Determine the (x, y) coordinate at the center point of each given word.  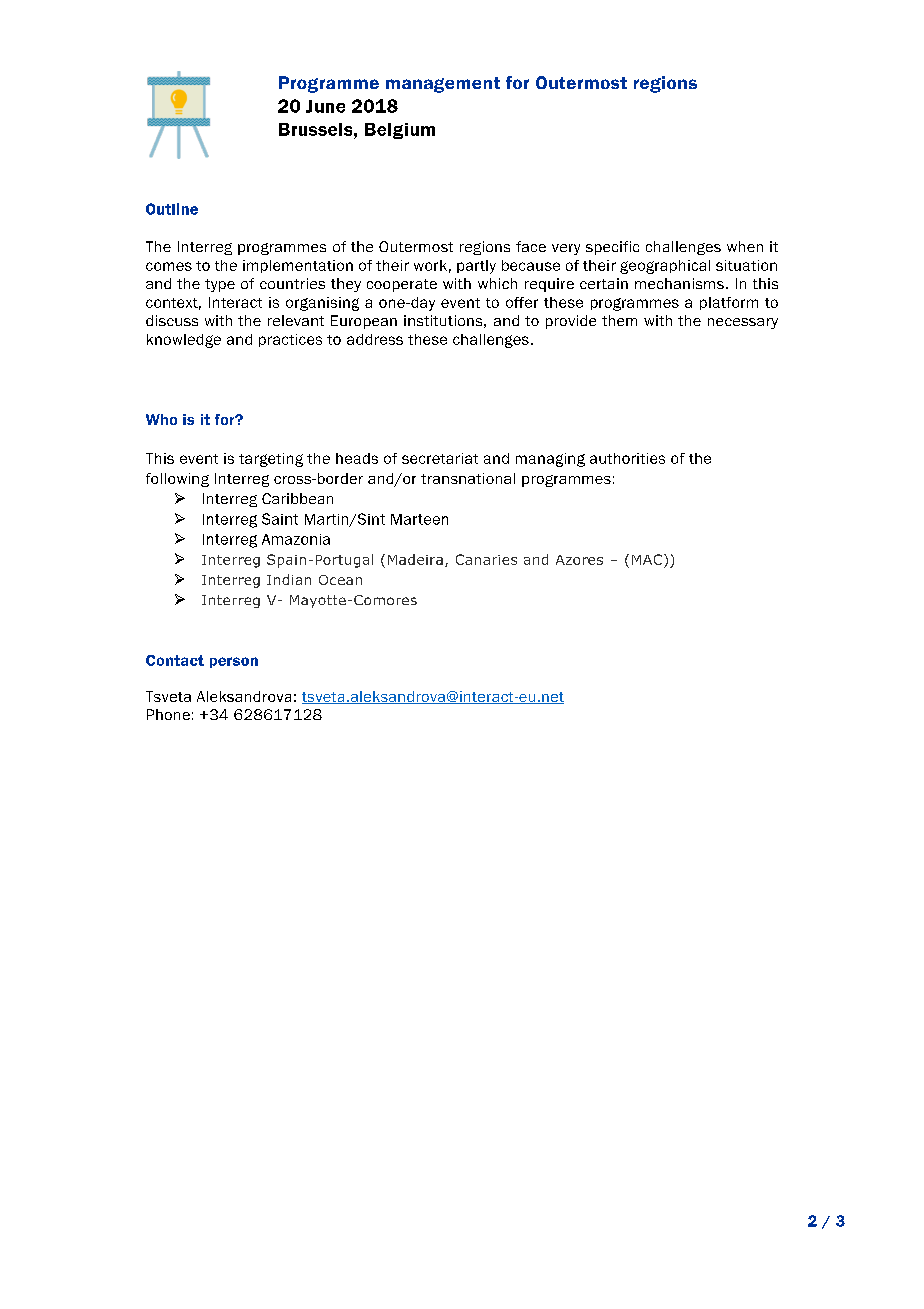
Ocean (340, 580)
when (745, 246)
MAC (647, 559)
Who (161, 419)
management (443, 85)
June (325, 106)
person (234, 662)
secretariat (440, 458)
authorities (627, 458)
